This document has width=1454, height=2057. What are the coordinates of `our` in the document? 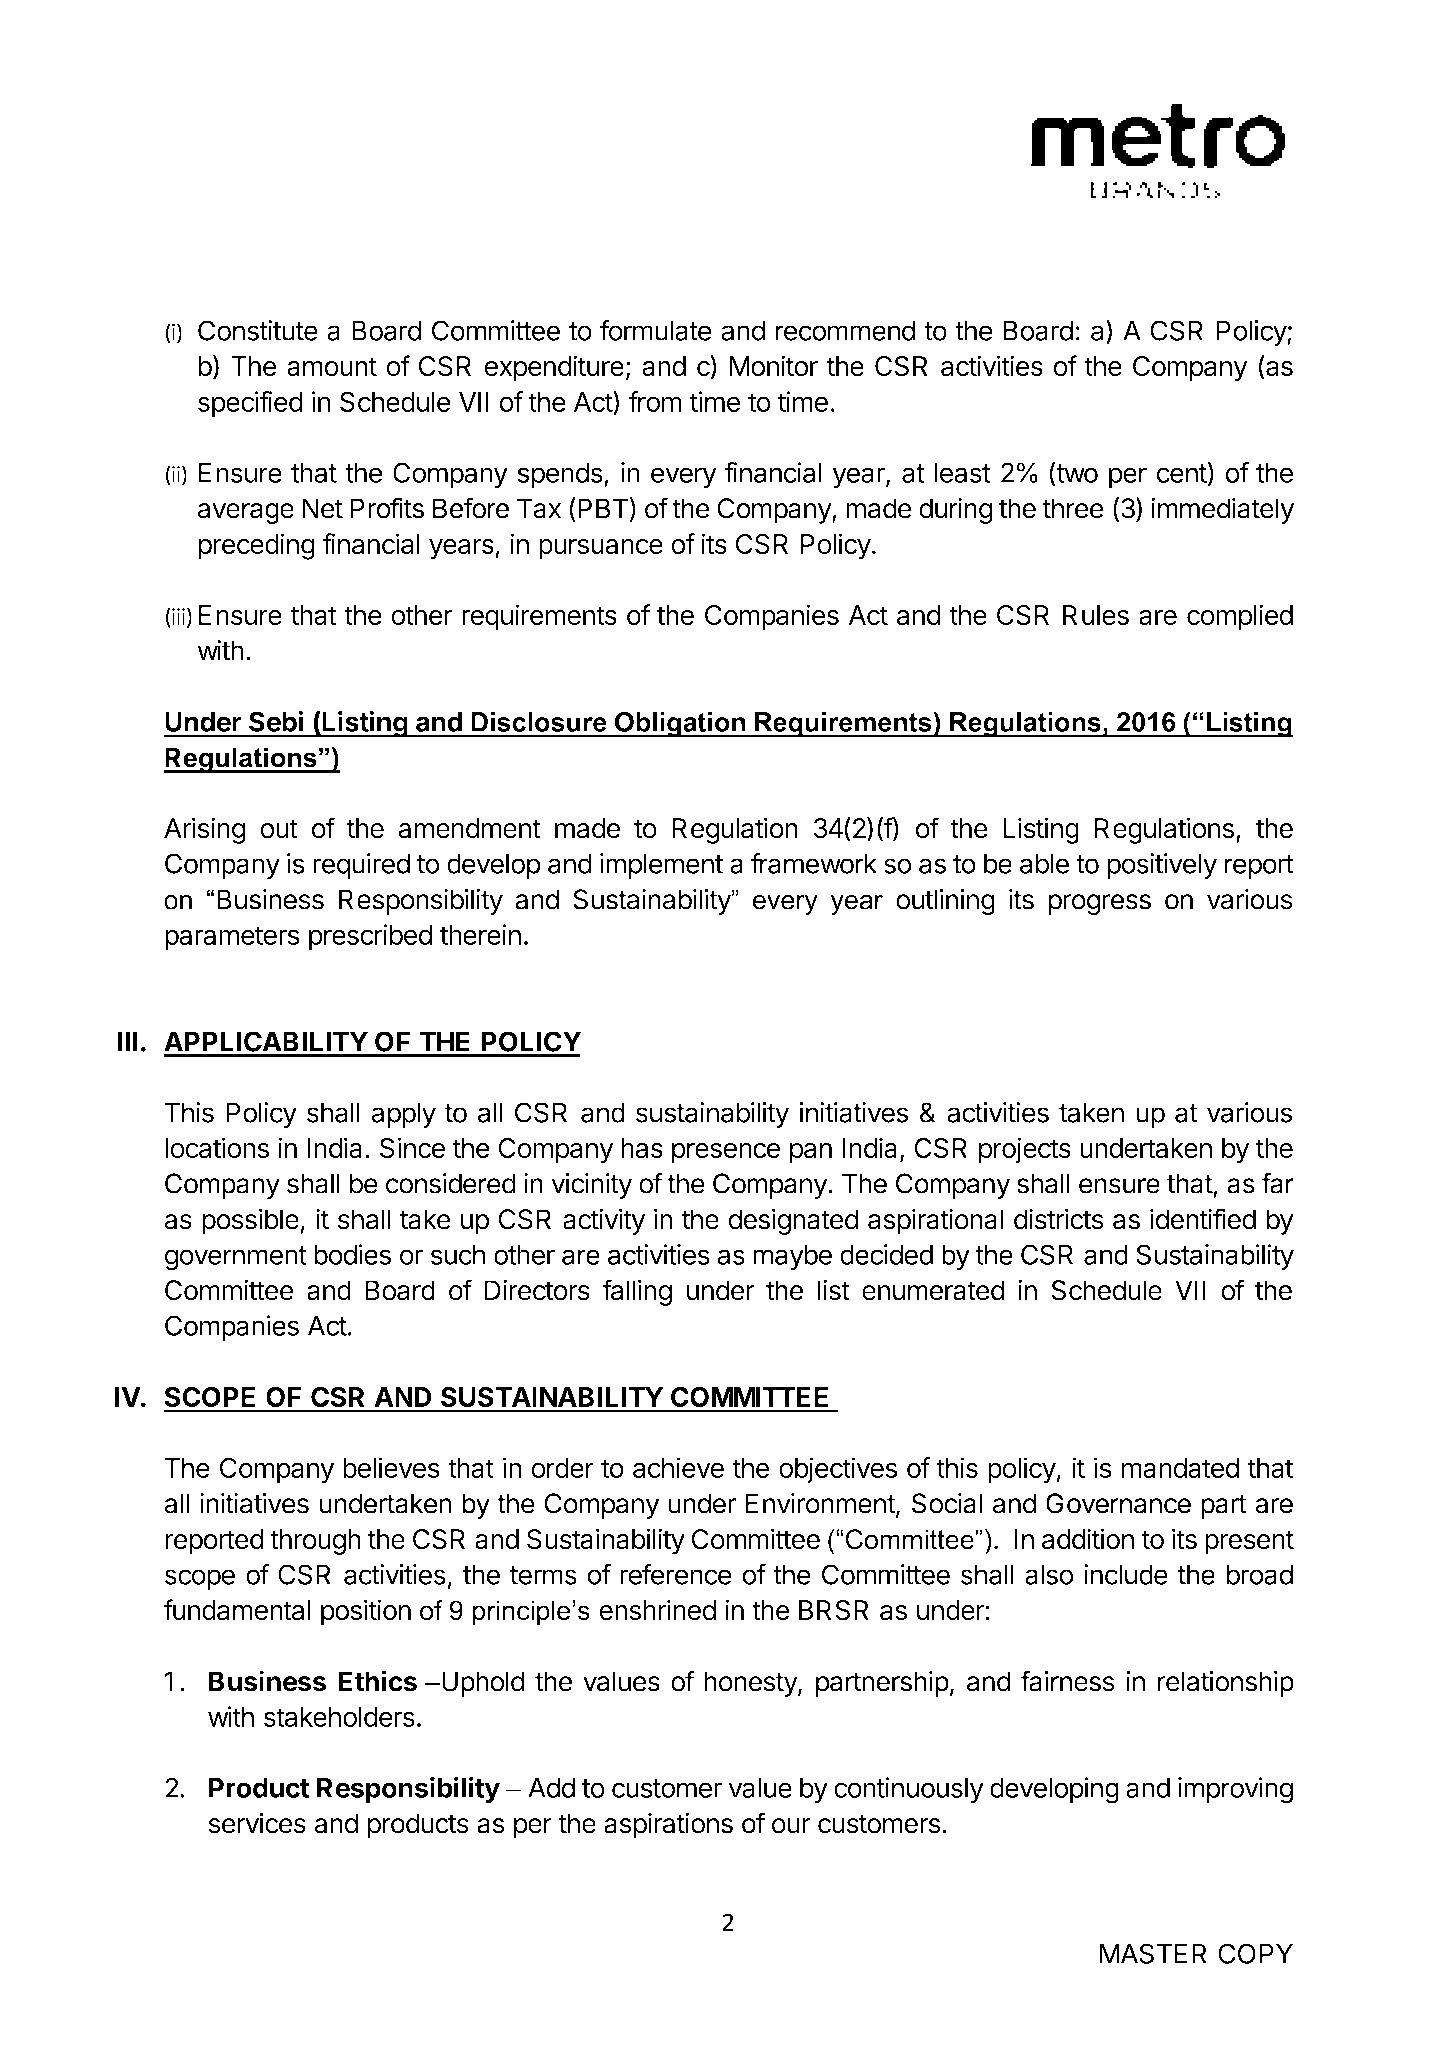 It's located at (791, 1826).
